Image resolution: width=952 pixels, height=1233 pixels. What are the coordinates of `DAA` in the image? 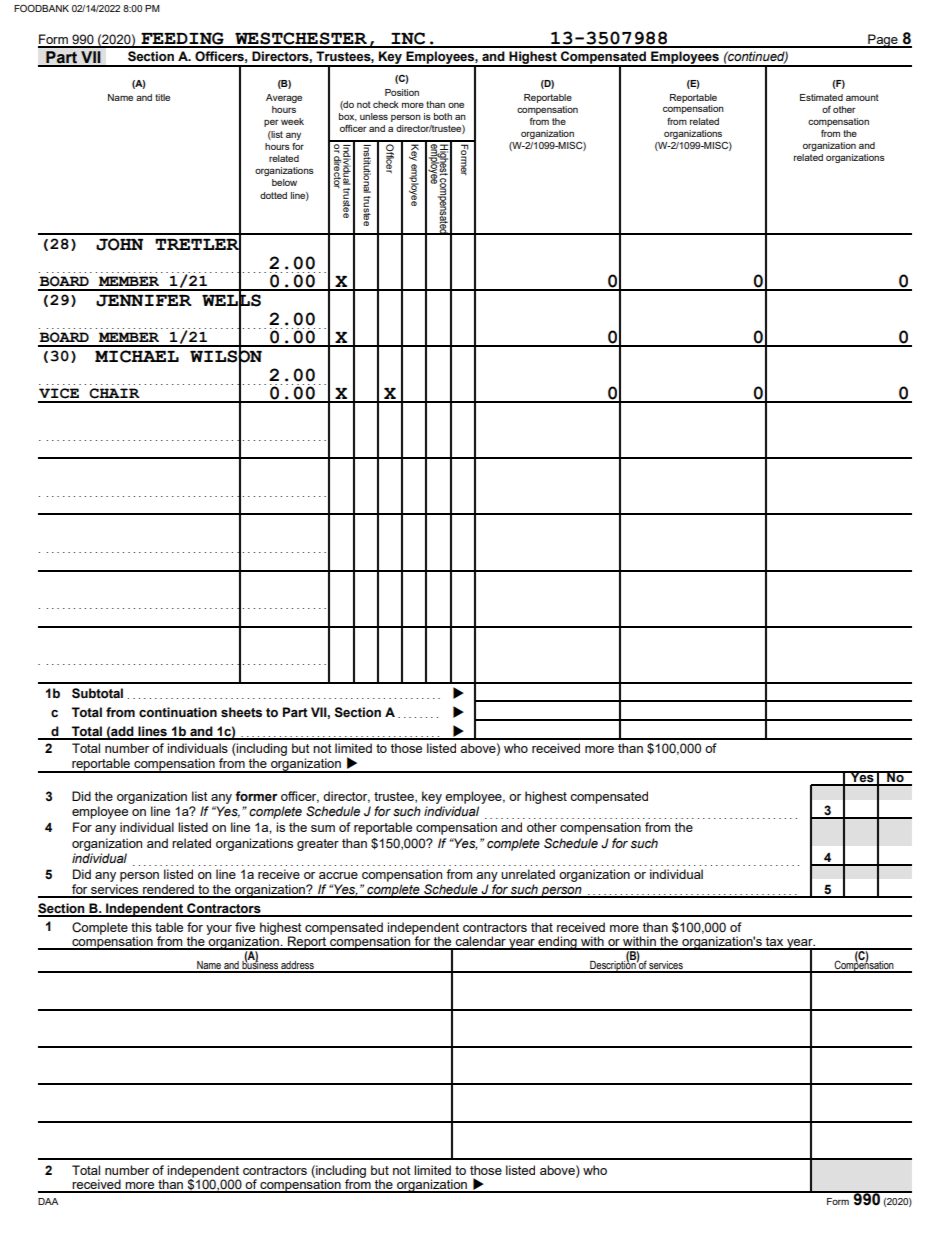 It's located at (48, 1201).
